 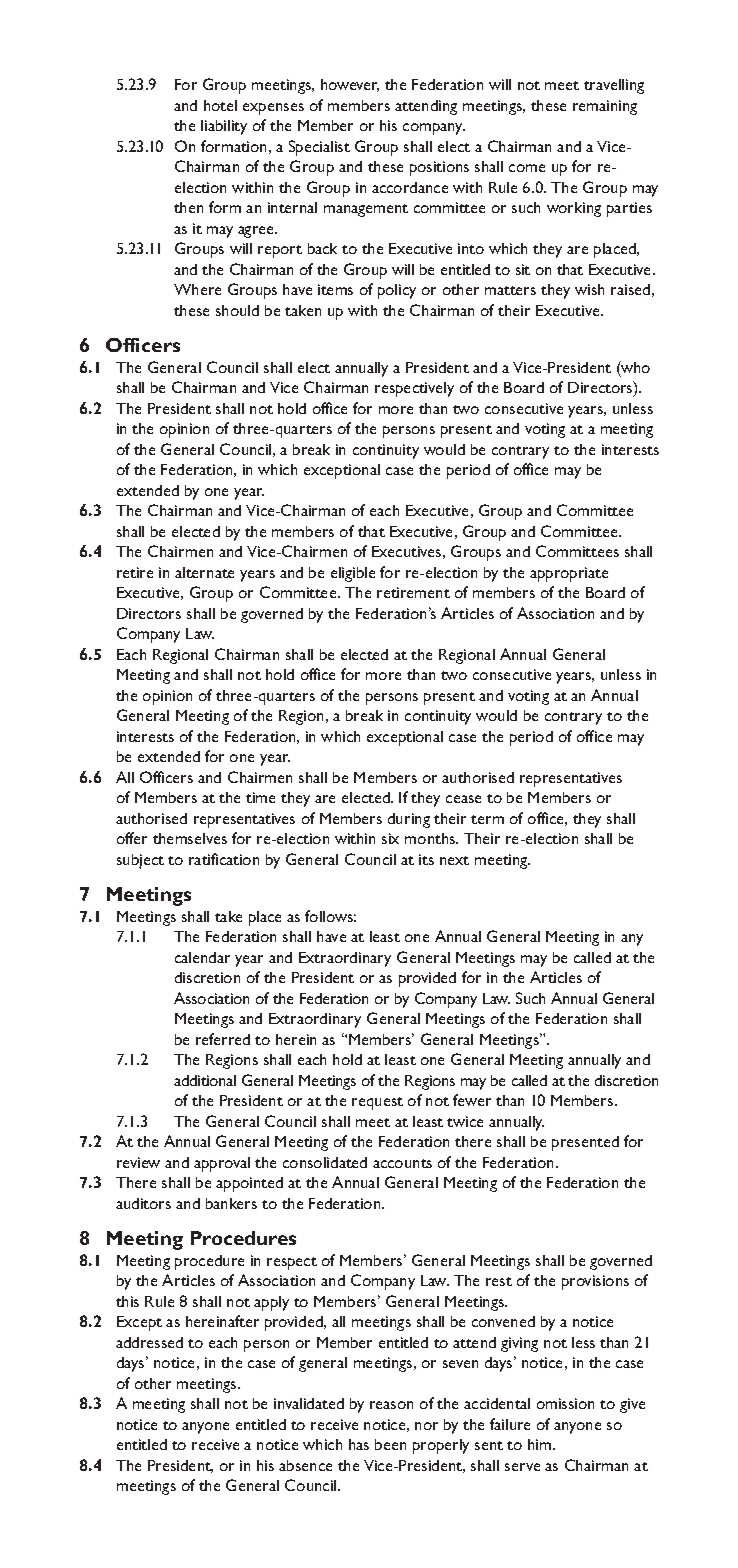 I want to click on addressed, so click(x=149, y=1342).
